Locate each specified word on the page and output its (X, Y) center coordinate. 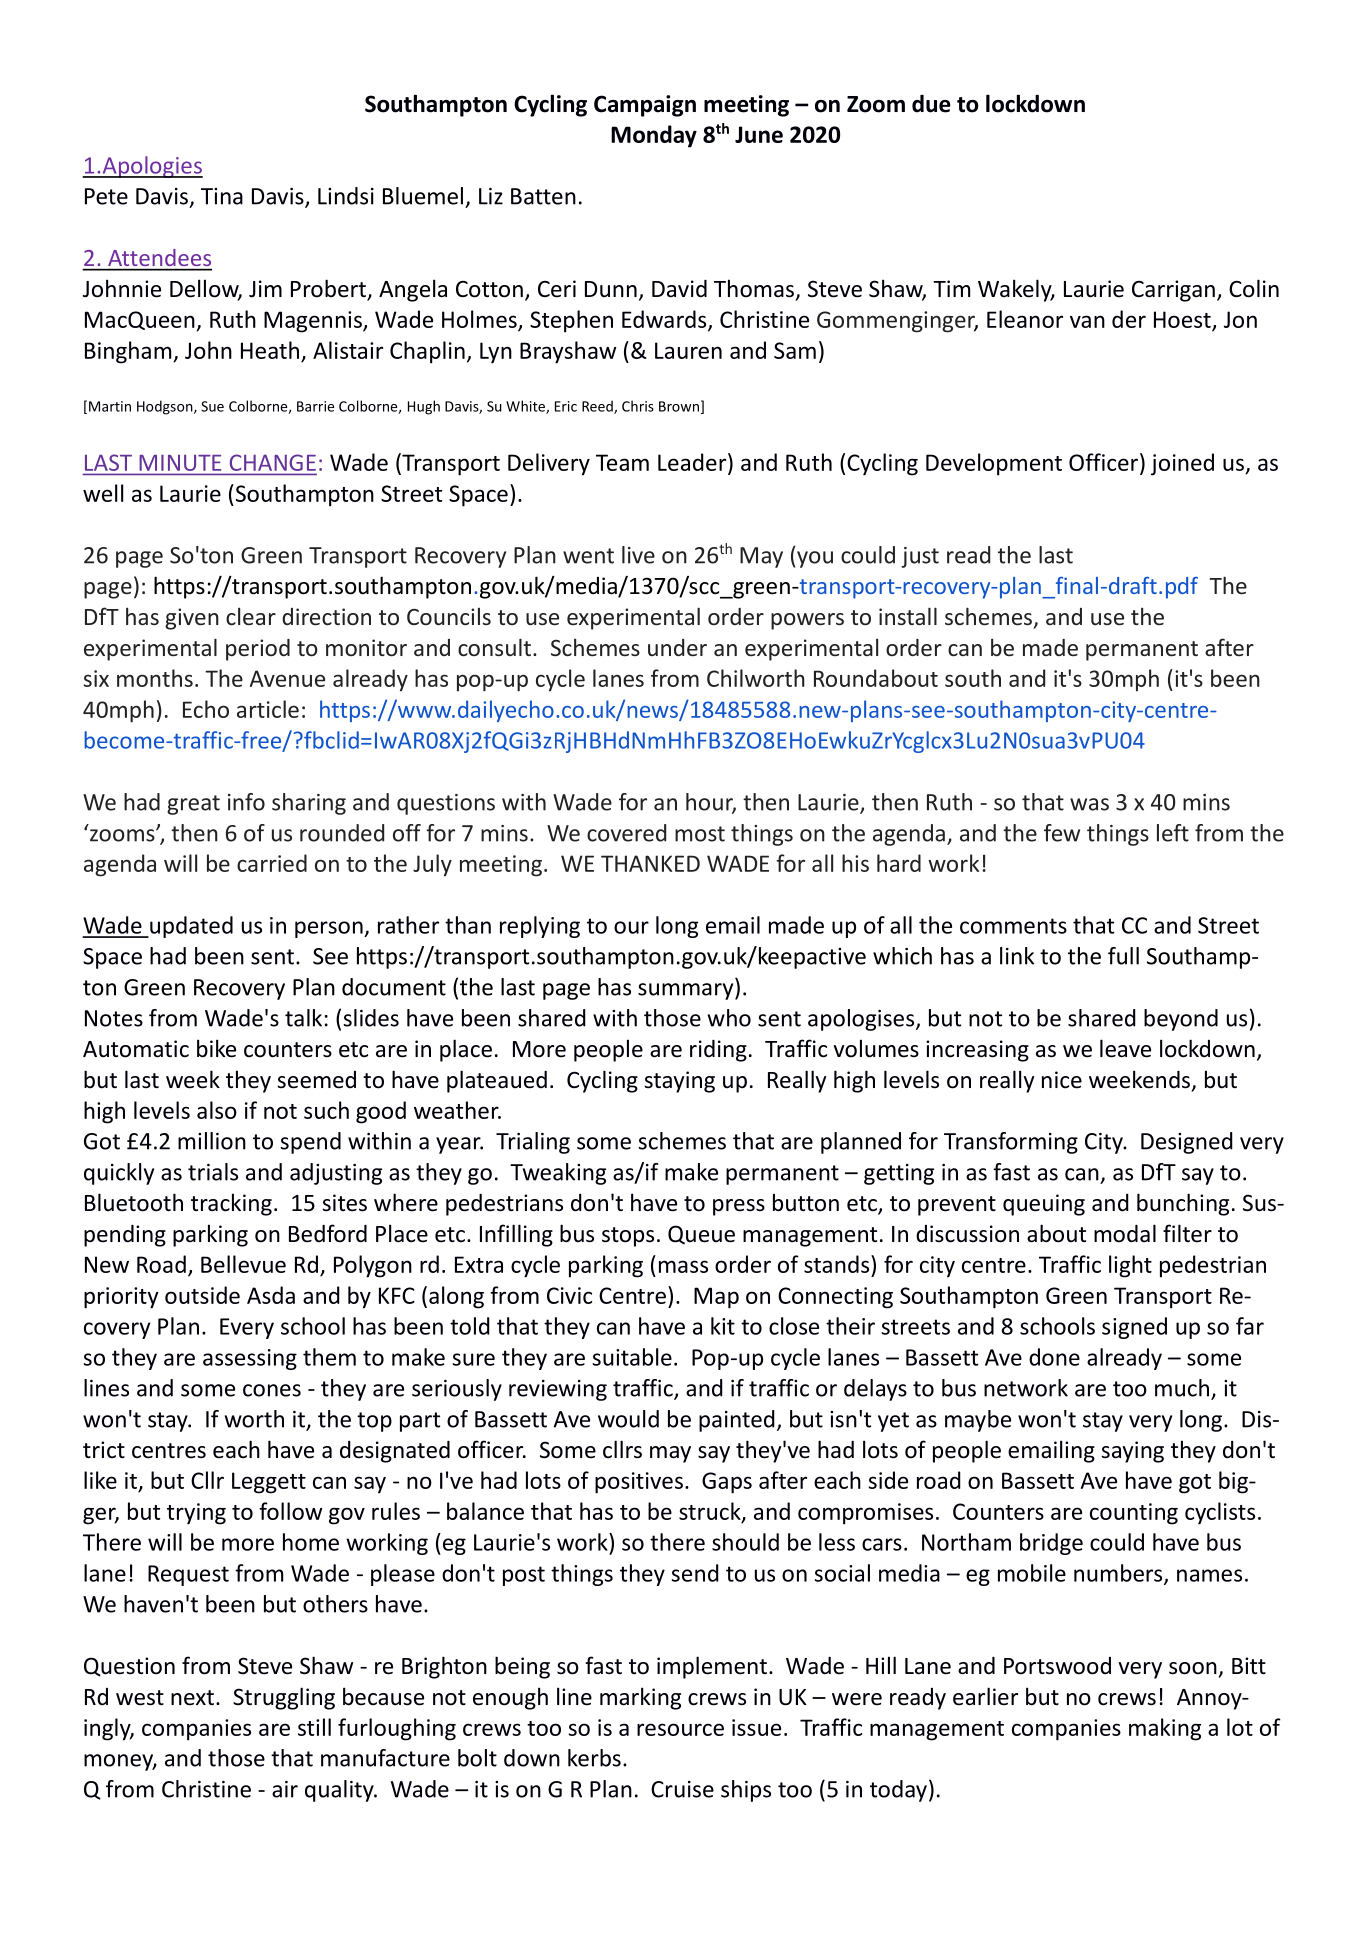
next (192, 1698)
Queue (701, 1235)
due (931, 104)
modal (1125, 1233)
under (677, 647)
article (268, 709)
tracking (231, 1204)
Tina (222, 196)
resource (680, 1729)
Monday (654, 136)
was (1089, 804)
